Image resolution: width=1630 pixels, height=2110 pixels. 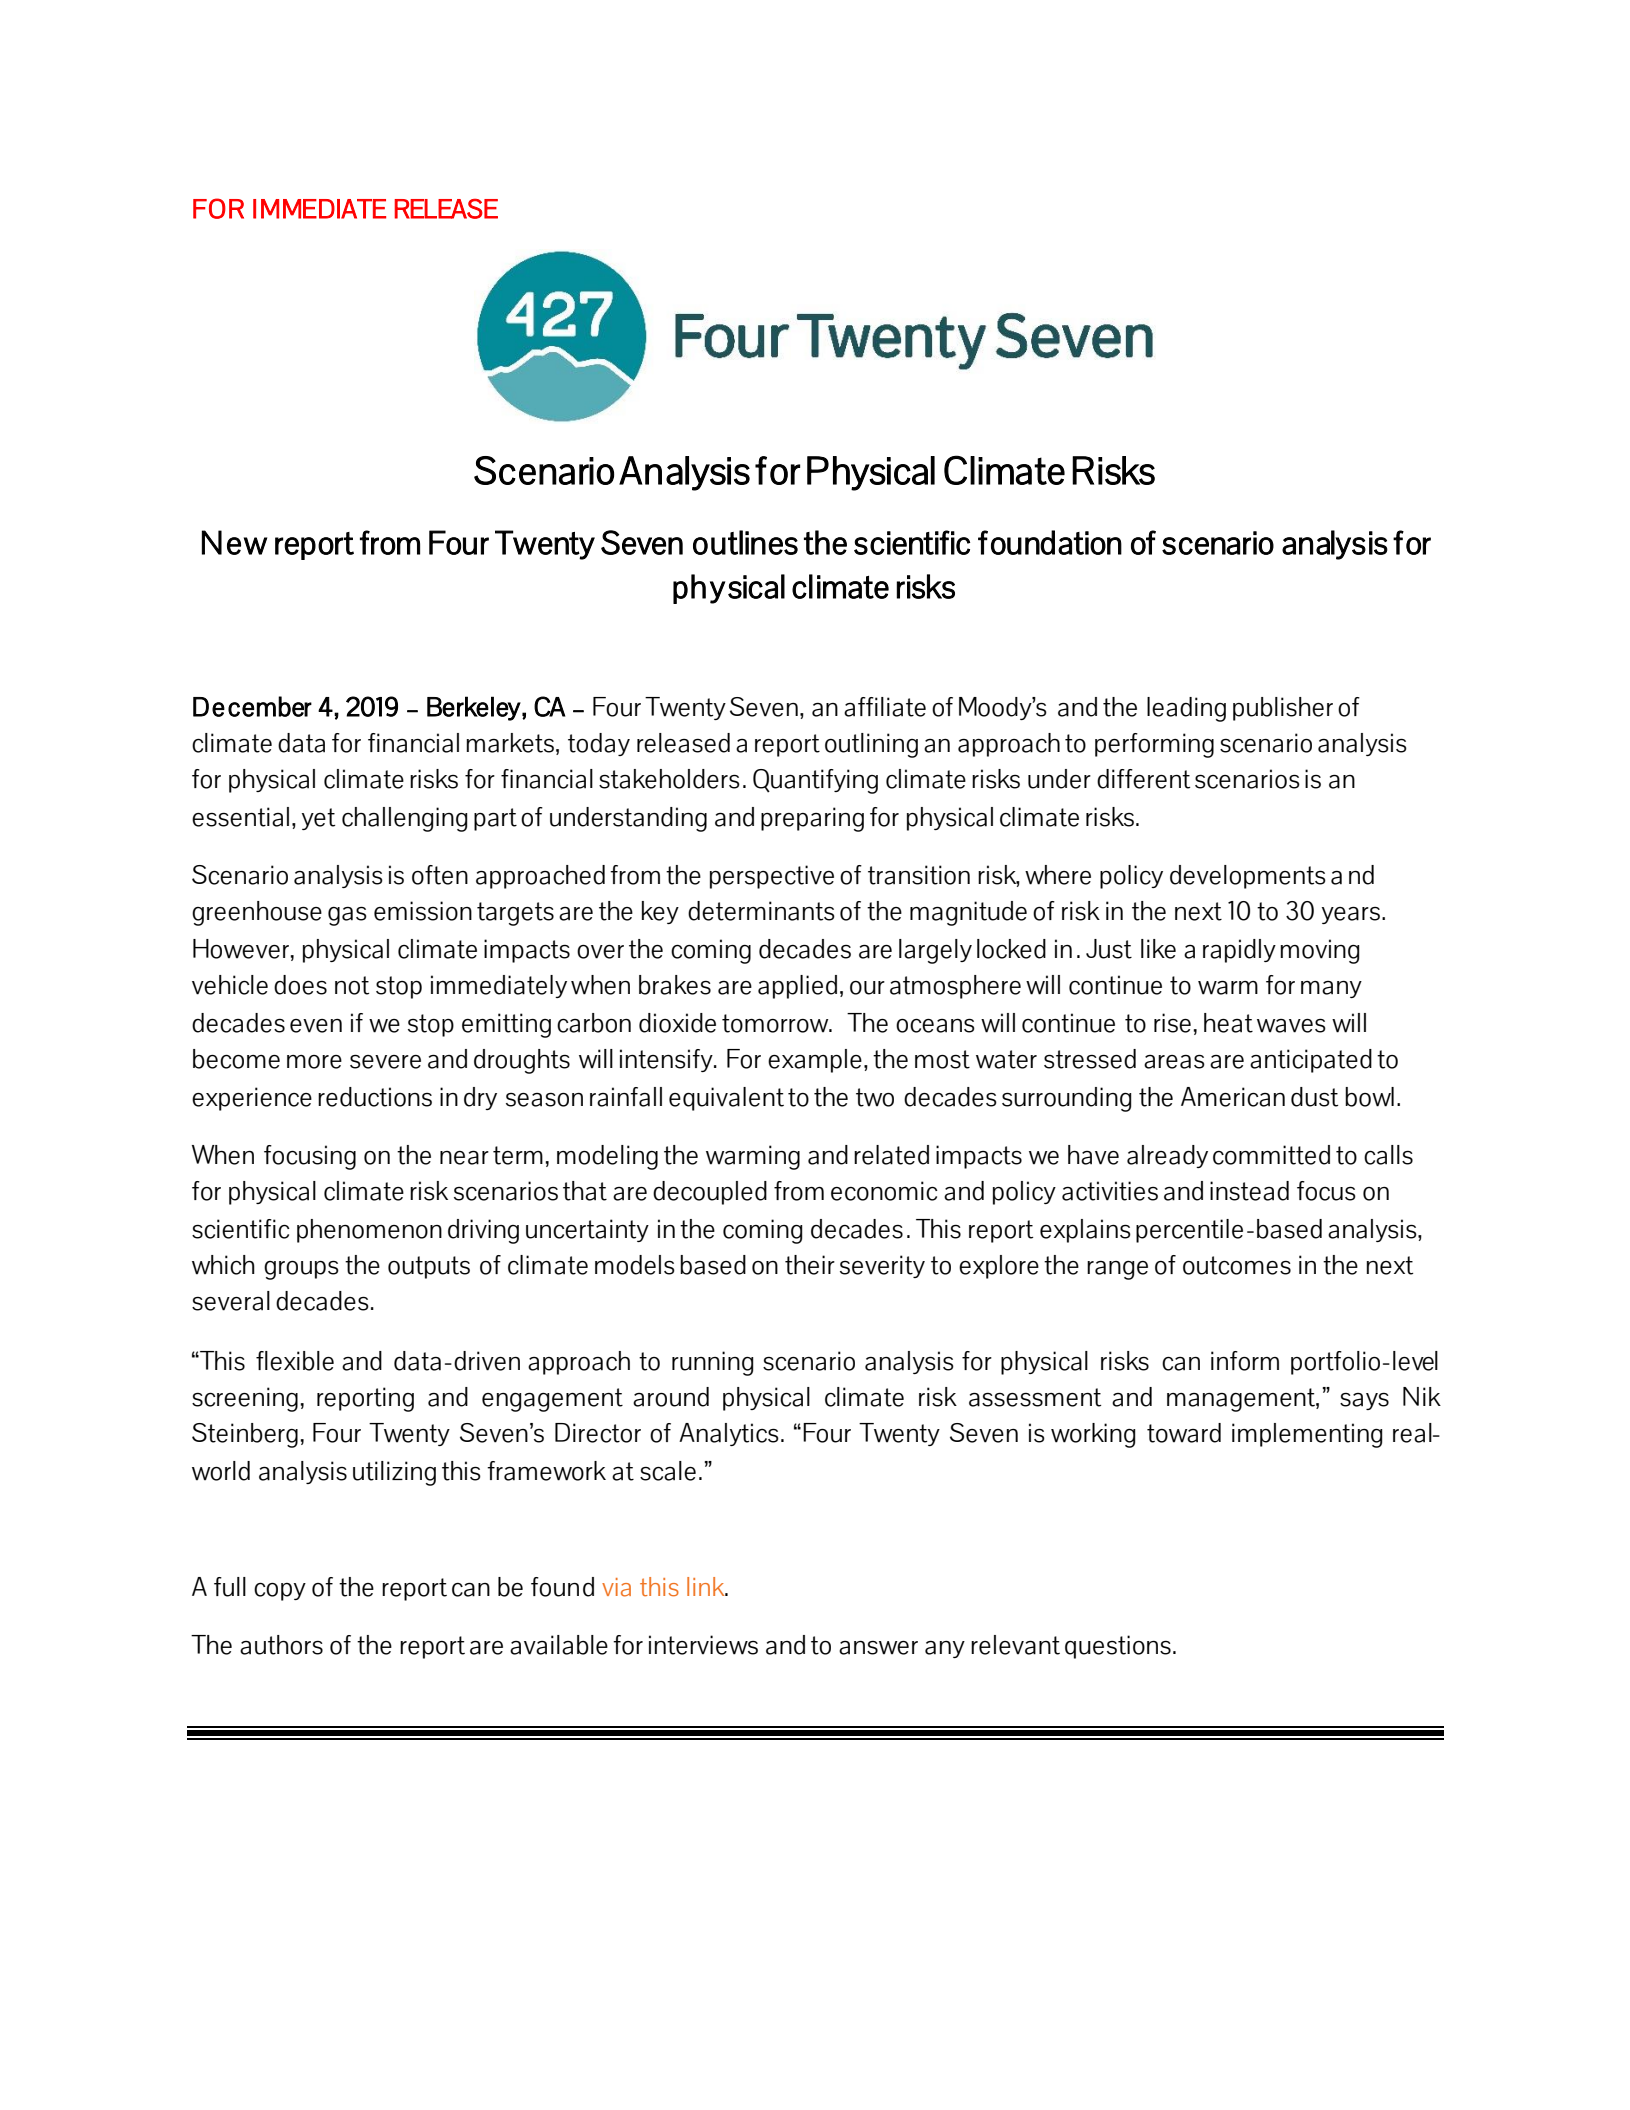 What do you see at coordinates (875, 1097) in the page?
I see `two` at bounding box center [875, 1097].
